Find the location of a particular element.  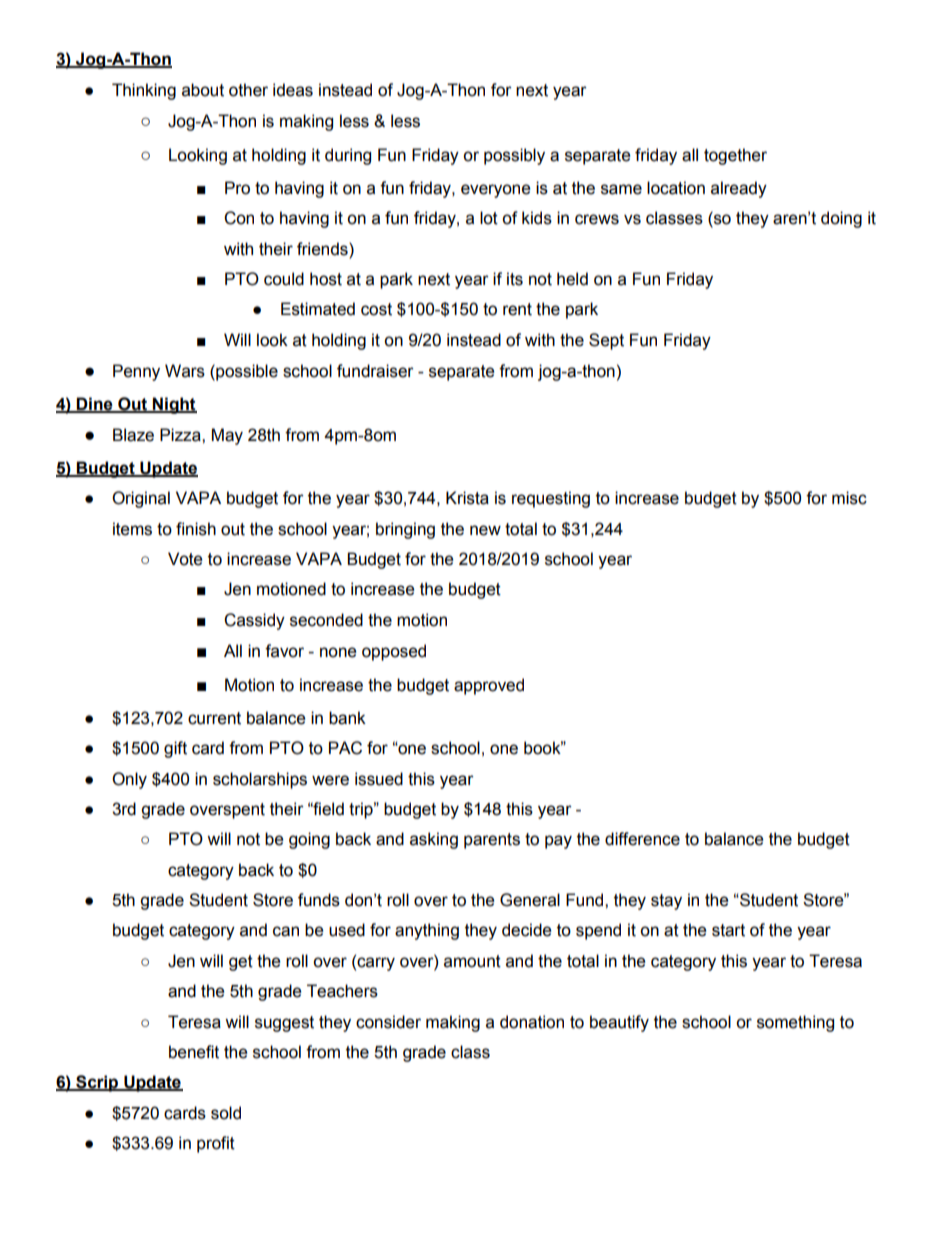

possibly is located at coordinates (514, 156).
